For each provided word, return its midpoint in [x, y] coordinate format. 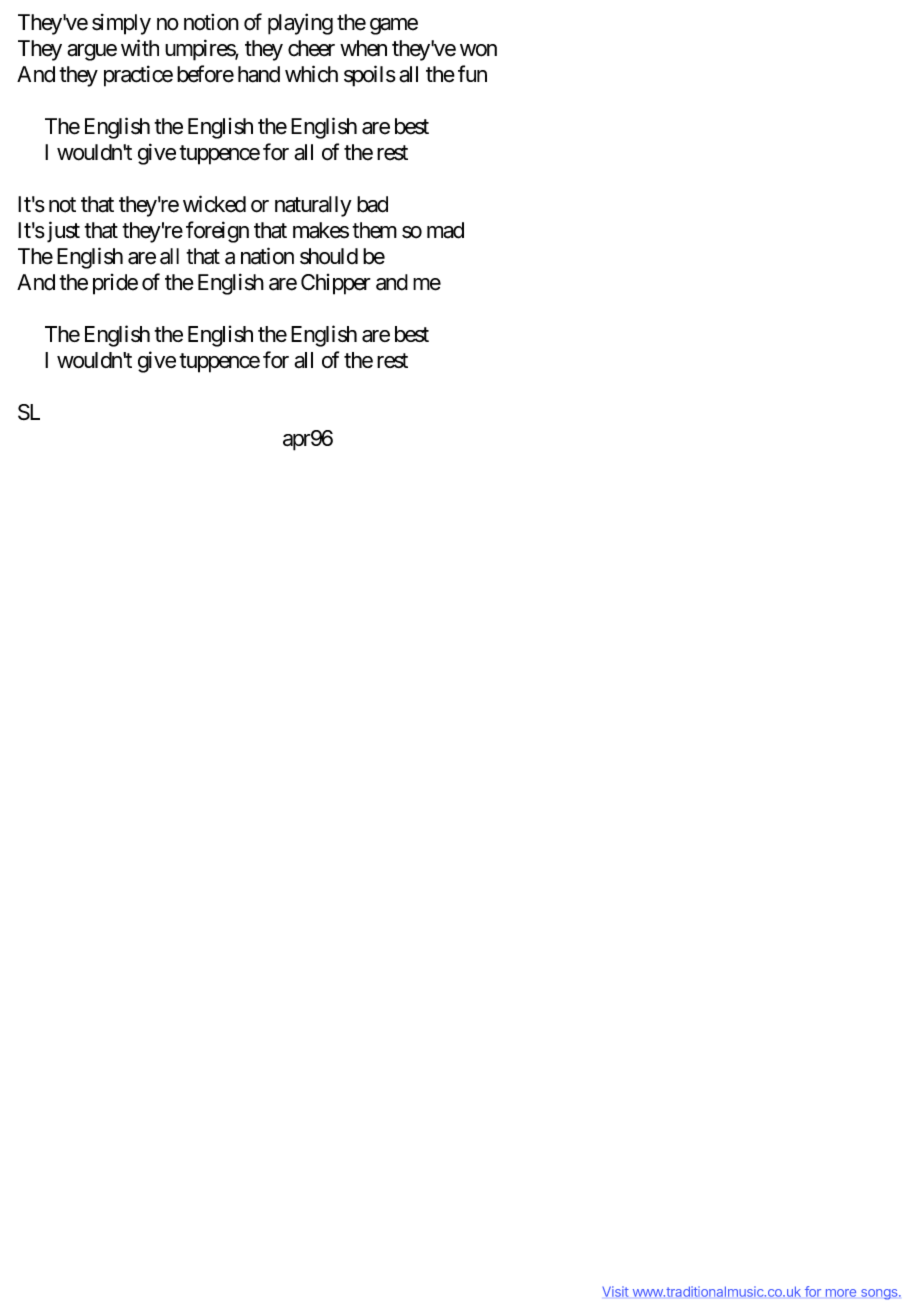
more [841, 1293]
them [374, 230]
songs [880, 1294]
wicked [214, 204]
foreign [217, 232]
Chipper [336, 284]
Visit [615, 1291]
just [62, 232]
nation [267, 256]
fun [472, 73]
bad [372, 204]
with [140, 47]
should [329, 256]
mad [445, 230]
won [478, 50]
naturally [313, 206]
